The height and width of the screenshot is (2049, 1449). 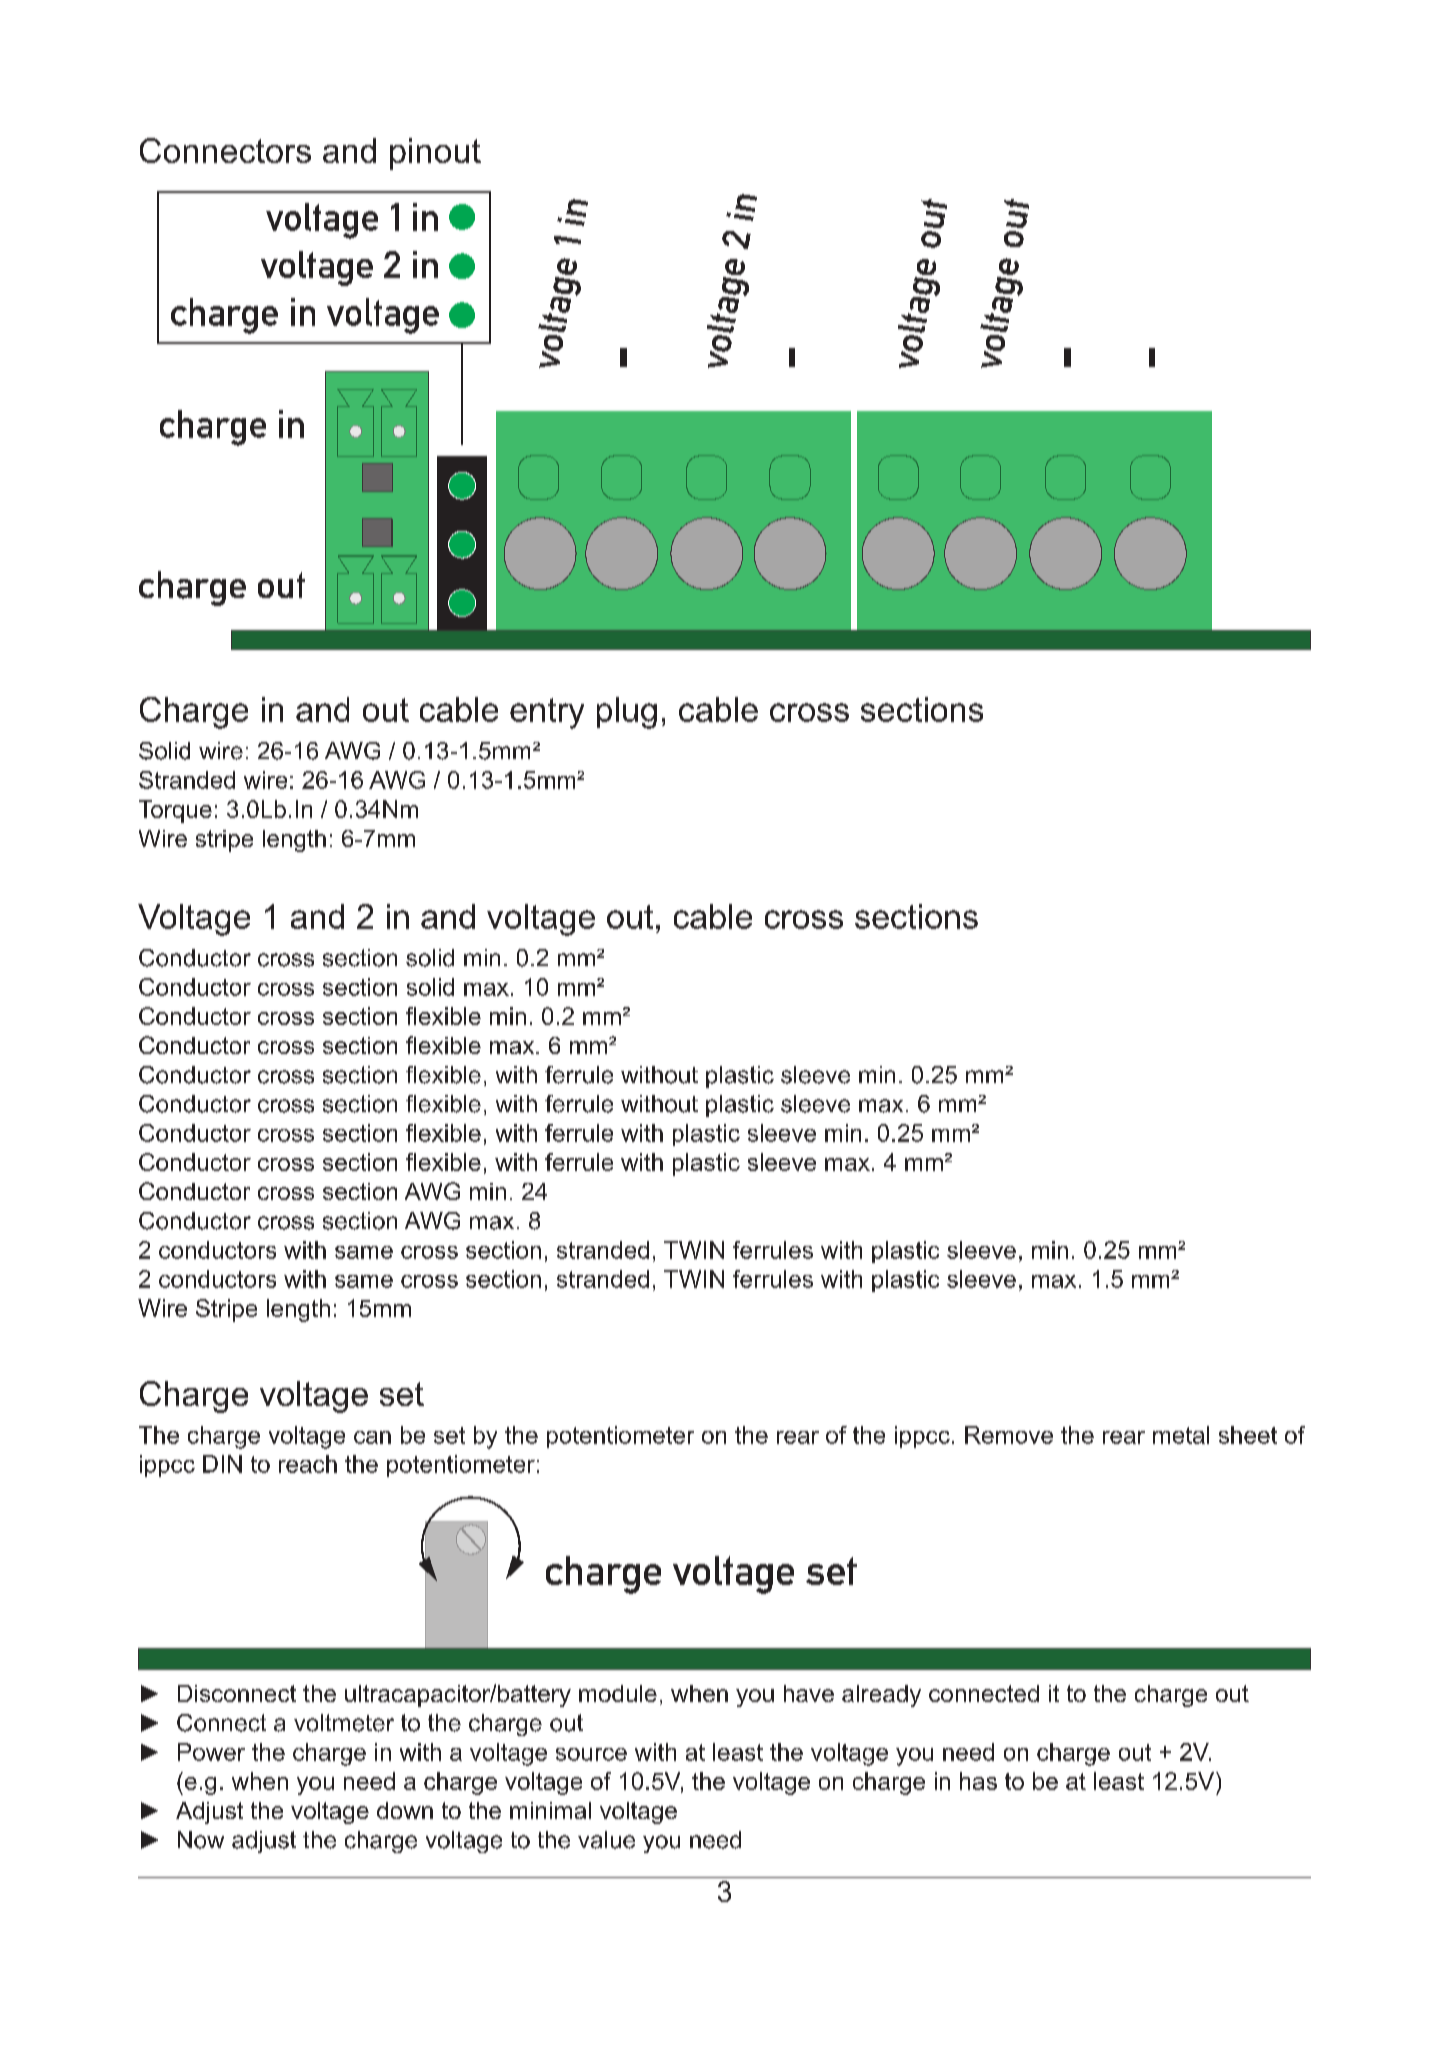 What do you see at coordinates (627, 713) in the screenshot?
I see `plug` at bounding box center [627, 713].
